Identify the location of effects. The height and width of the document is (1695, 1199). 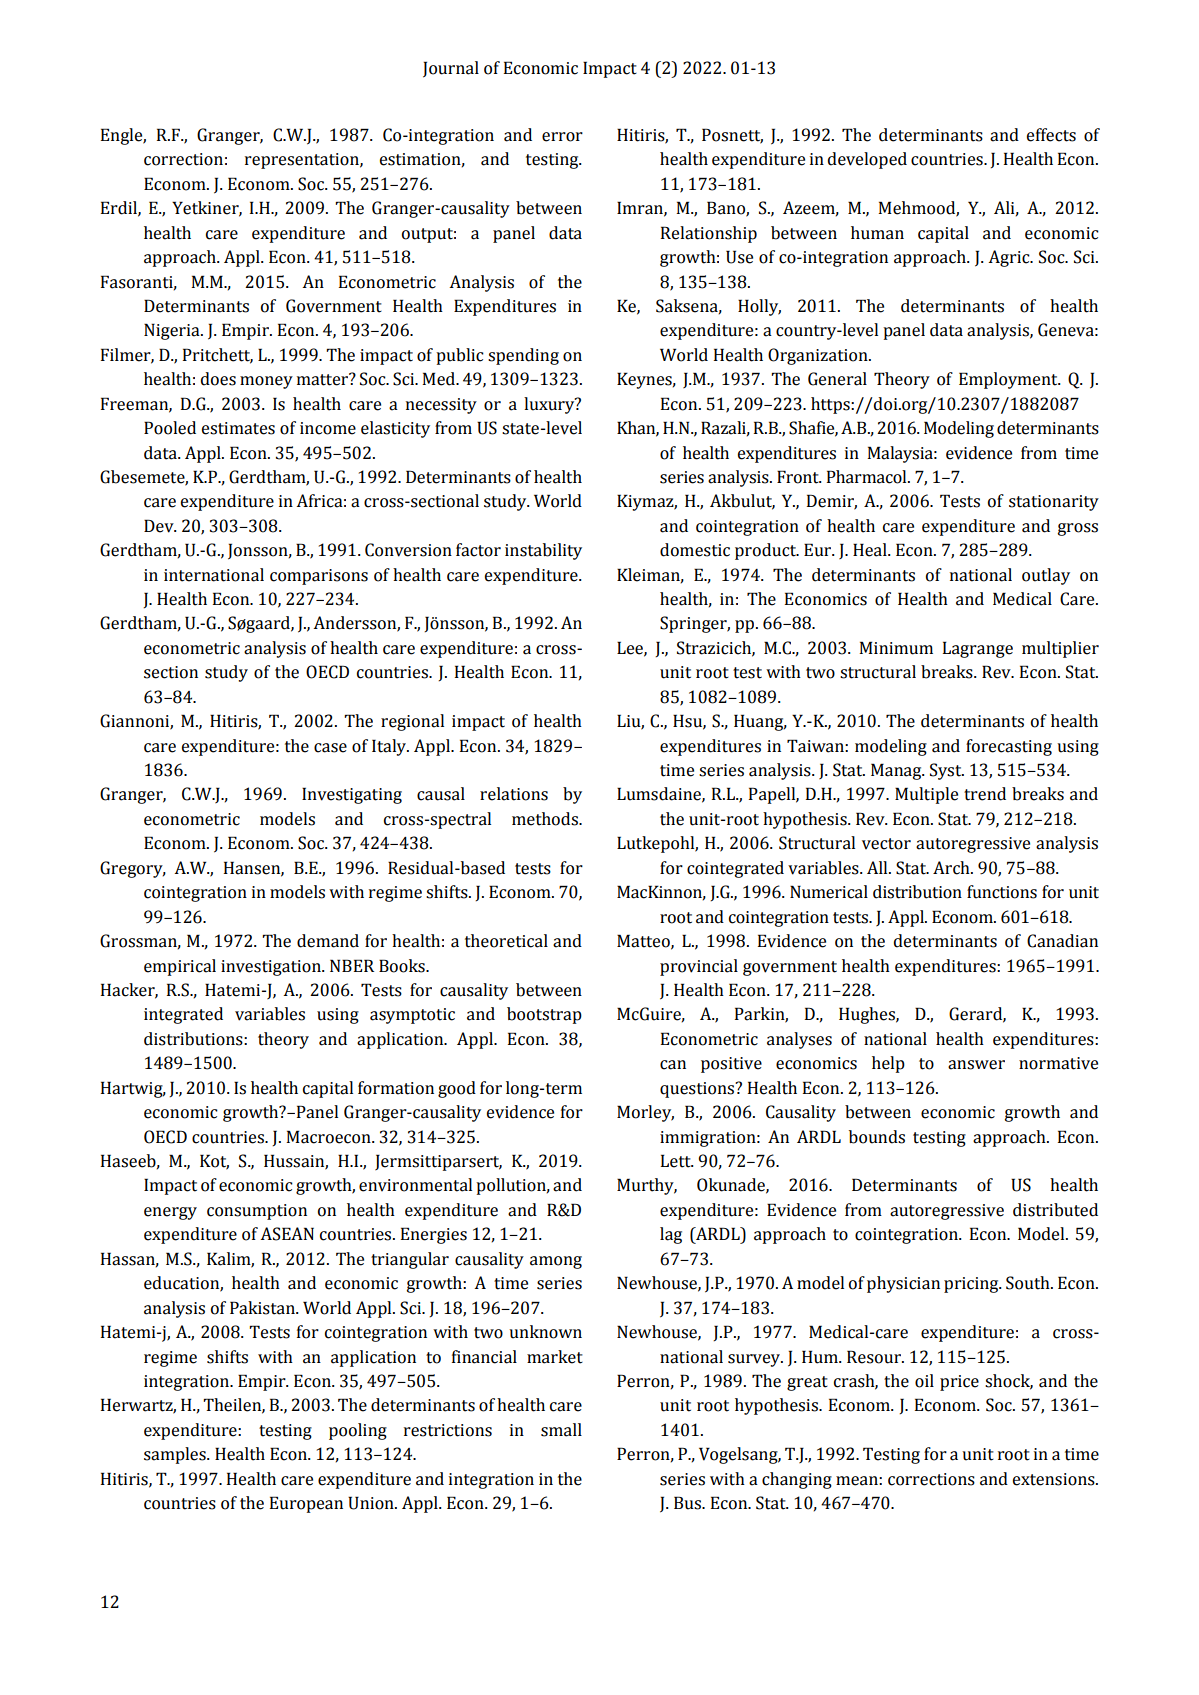
(1051, 135).
